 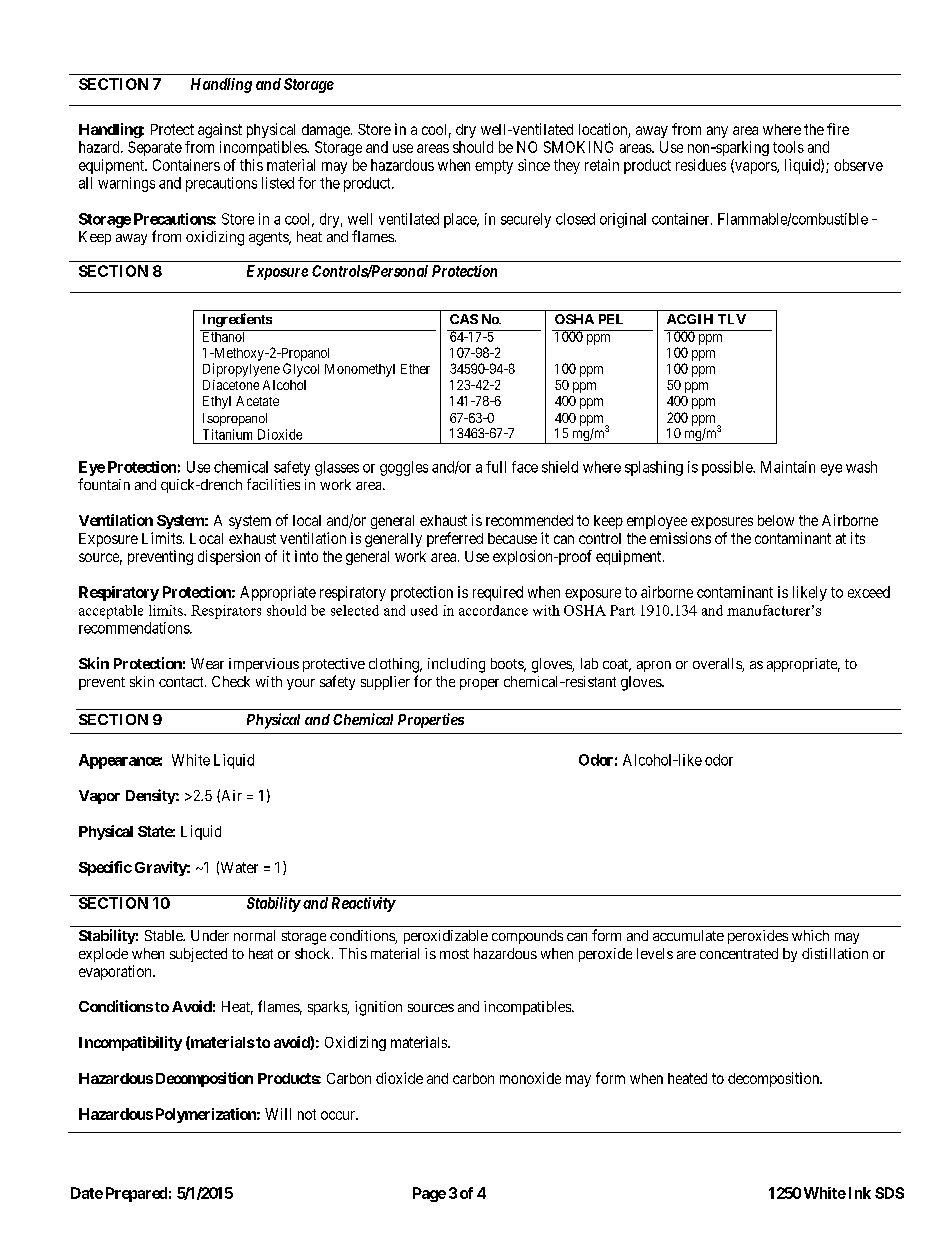 What do you see at coordinates (788, 467) in the screenshot?
I see `Maintain` at bounding box center [788, 467].
